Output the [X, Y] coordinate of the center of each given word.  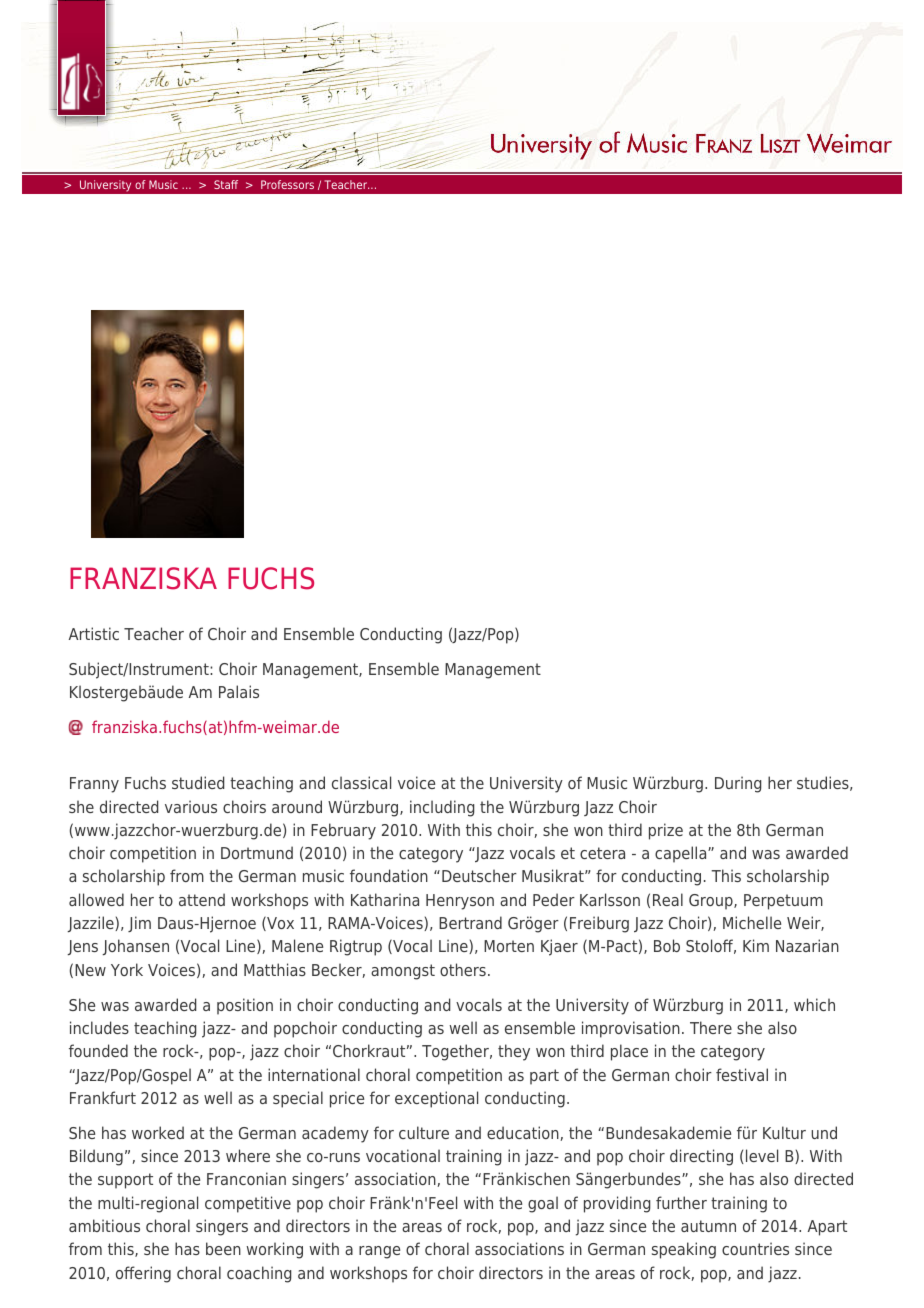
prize [666, 831]
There [711, 1027]
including [442, 808]
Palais [239, 691]
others [463, 969]
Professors [287, 184]
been [223, 1248]
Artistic [94, 633]
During [738, 784]
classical [361, 782]
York [127, 969]
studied [198, 782]
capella [682, 854]
